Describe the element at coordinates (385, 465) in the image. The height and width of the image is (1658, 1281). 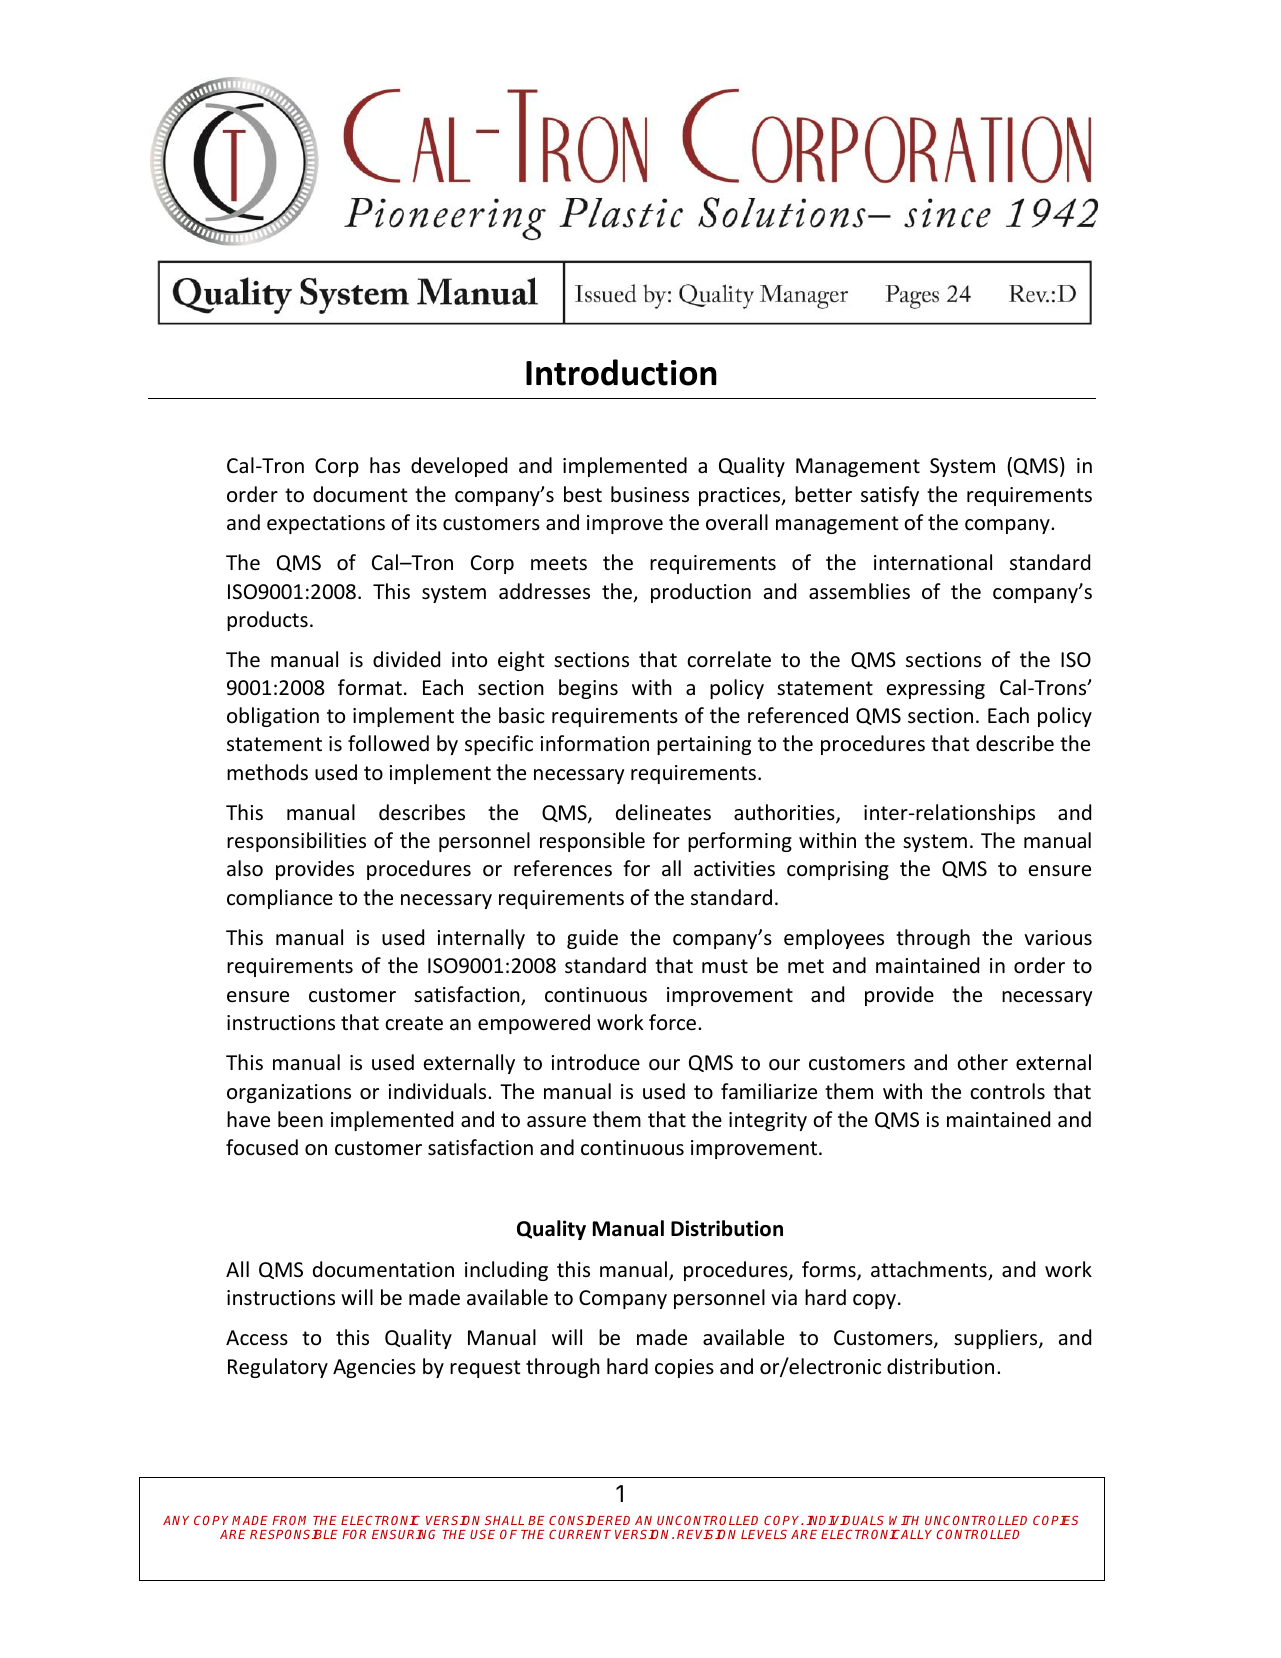
I see `has` at that location.
